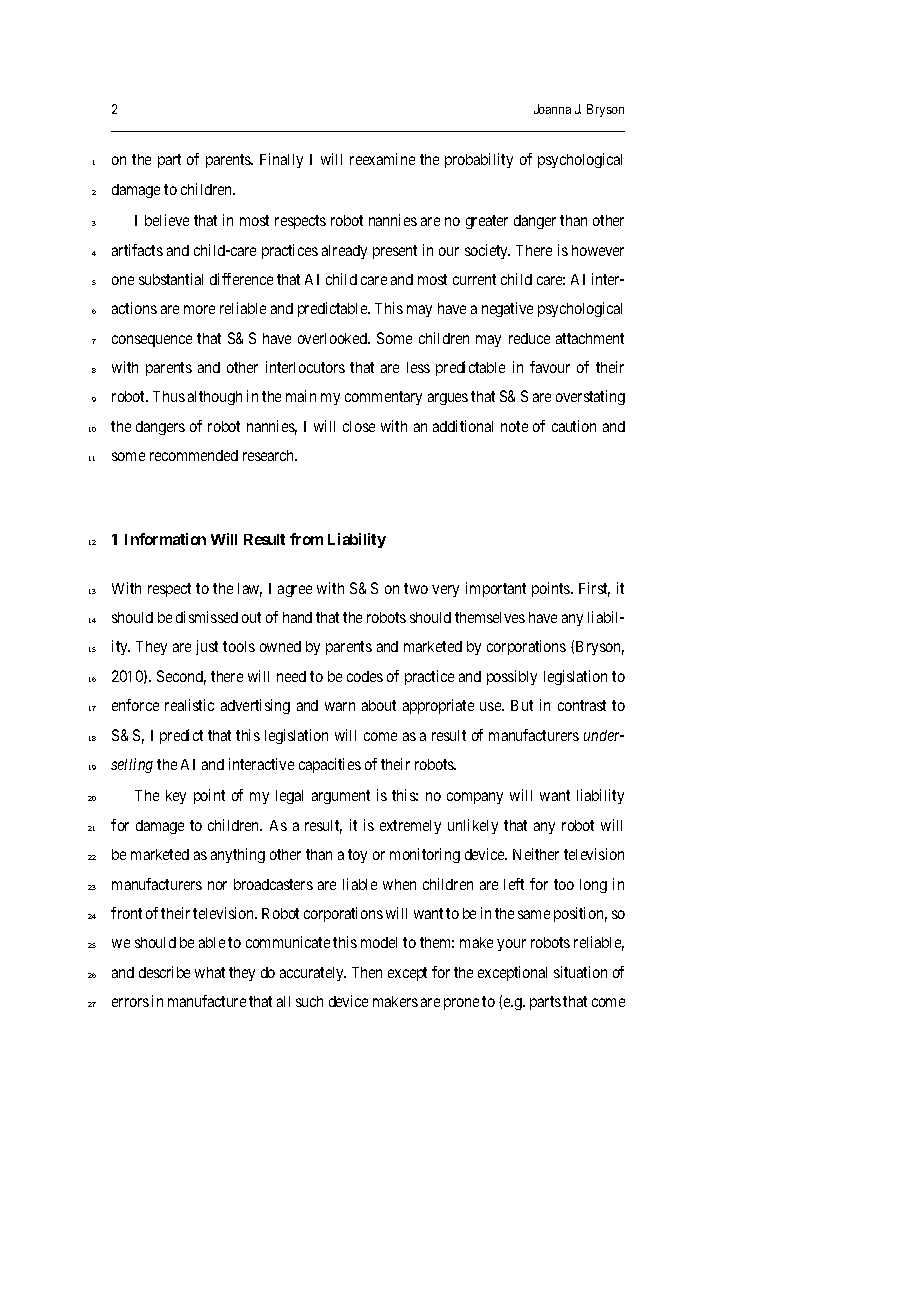 The image size is (924, 1308). What do you see at coordinates (306, 539) in the screenshot?
I see `from` at bounding box center [306, 539].
